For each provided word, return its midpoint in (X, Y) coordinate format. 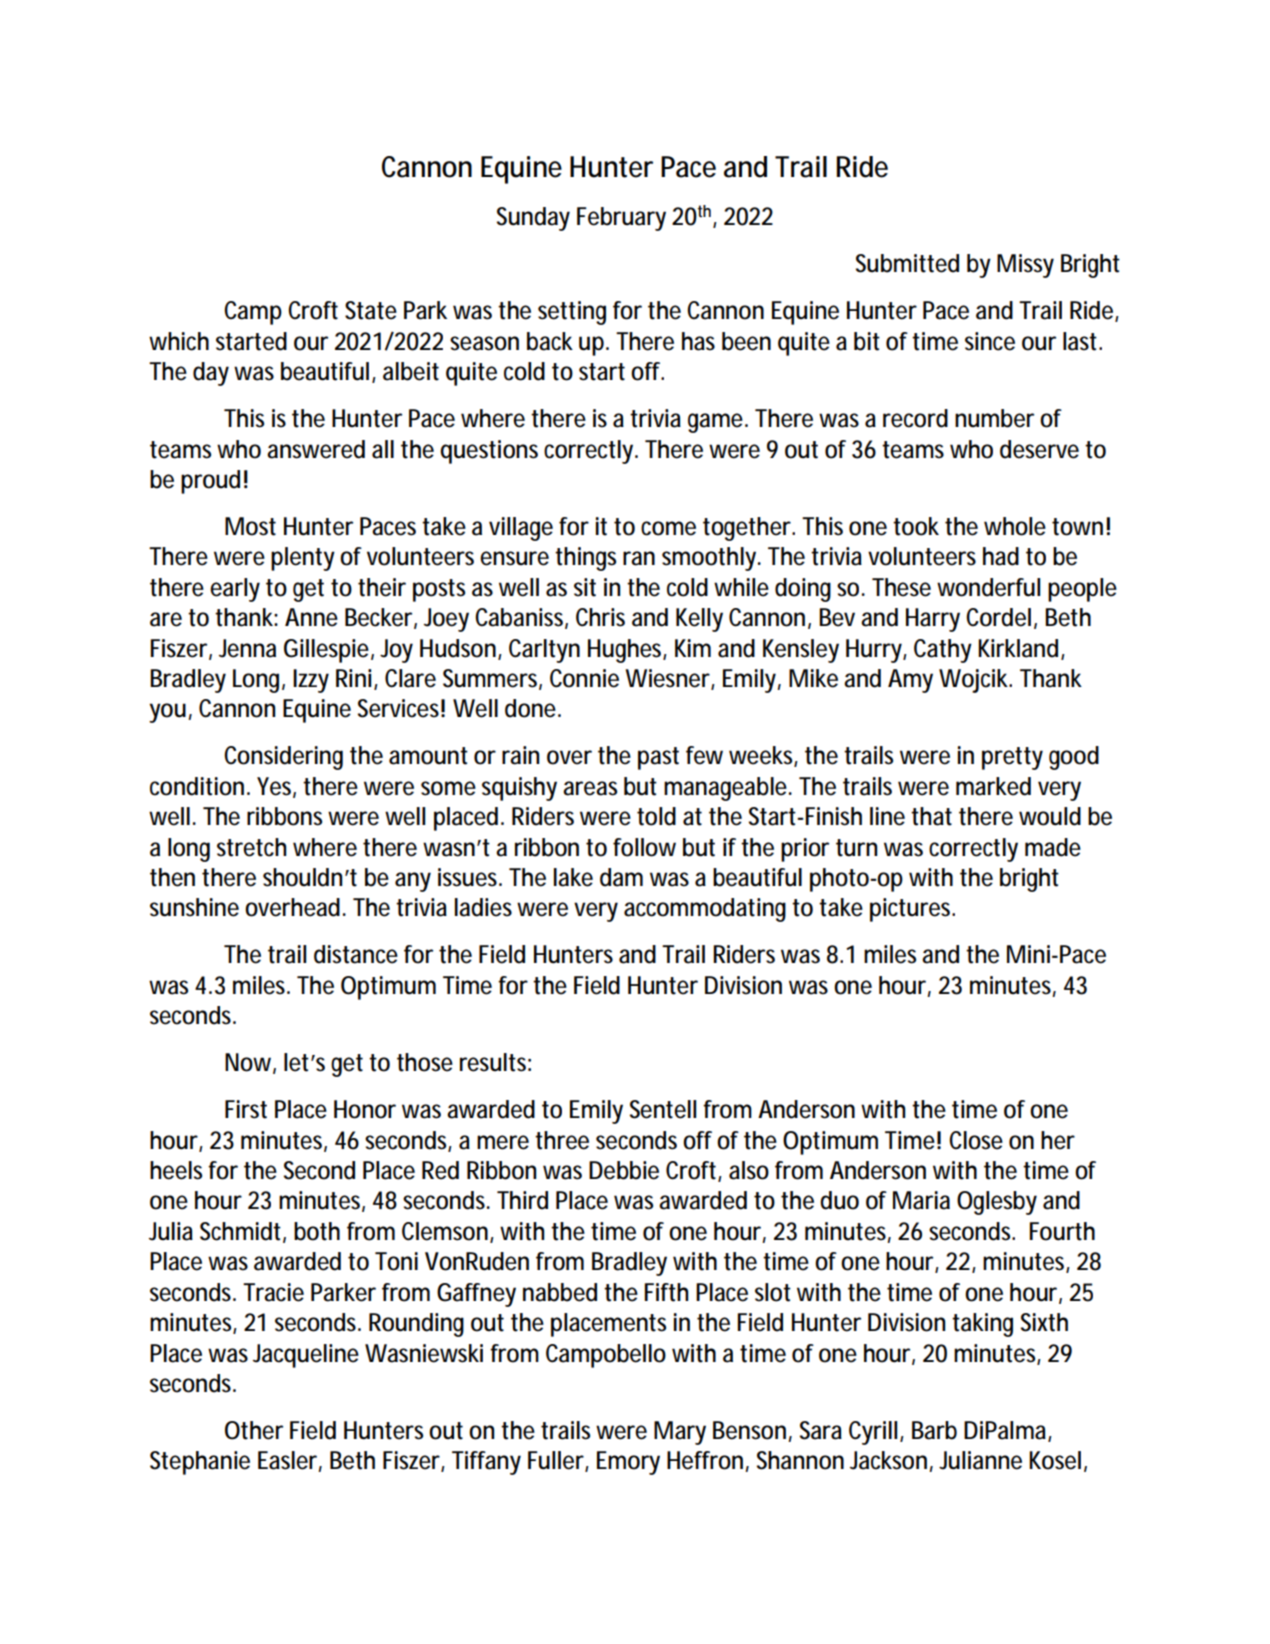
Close (976, 1140)
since (990, 341)
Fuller (558, 1461)
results (495, 1062)
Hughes (627, 651)
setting (576, 313)
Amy (914, 681)
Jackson (891, 1461)
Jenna (247, 648)
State (371, 310)
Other (254, 1430)
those (425, 1062)
